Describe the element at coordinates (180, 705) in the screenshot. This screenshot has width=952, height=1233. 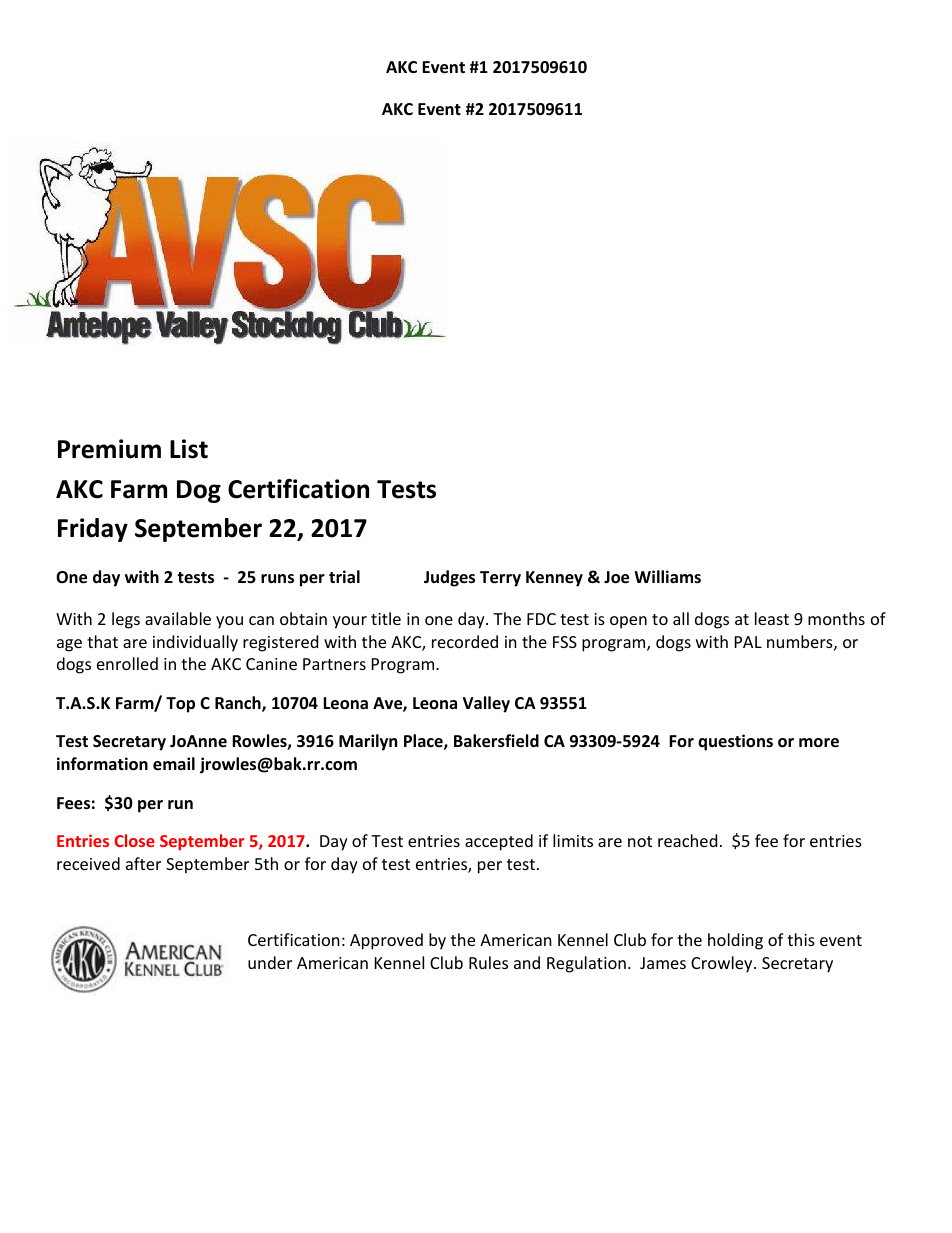
I see `Top` at that location.
